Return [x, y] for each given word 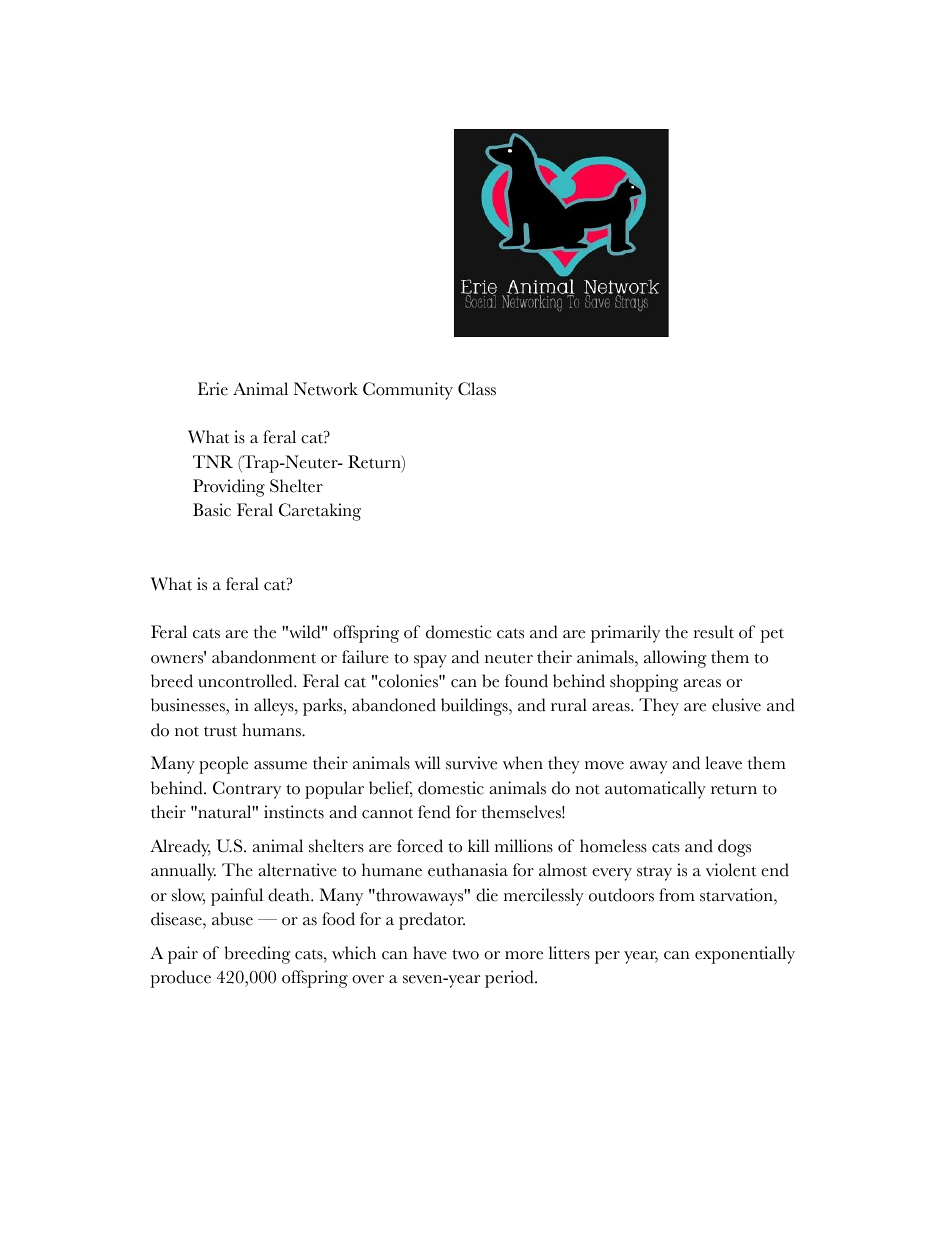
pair [183, 955]
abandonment [264, 657]
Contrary [247, 790]
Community [408, 391]
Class [477, 389]
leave [723, 763]
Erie [213, 389]
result [714, 632]
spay [430, 661]
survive [471, 763]
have [430, 953]
